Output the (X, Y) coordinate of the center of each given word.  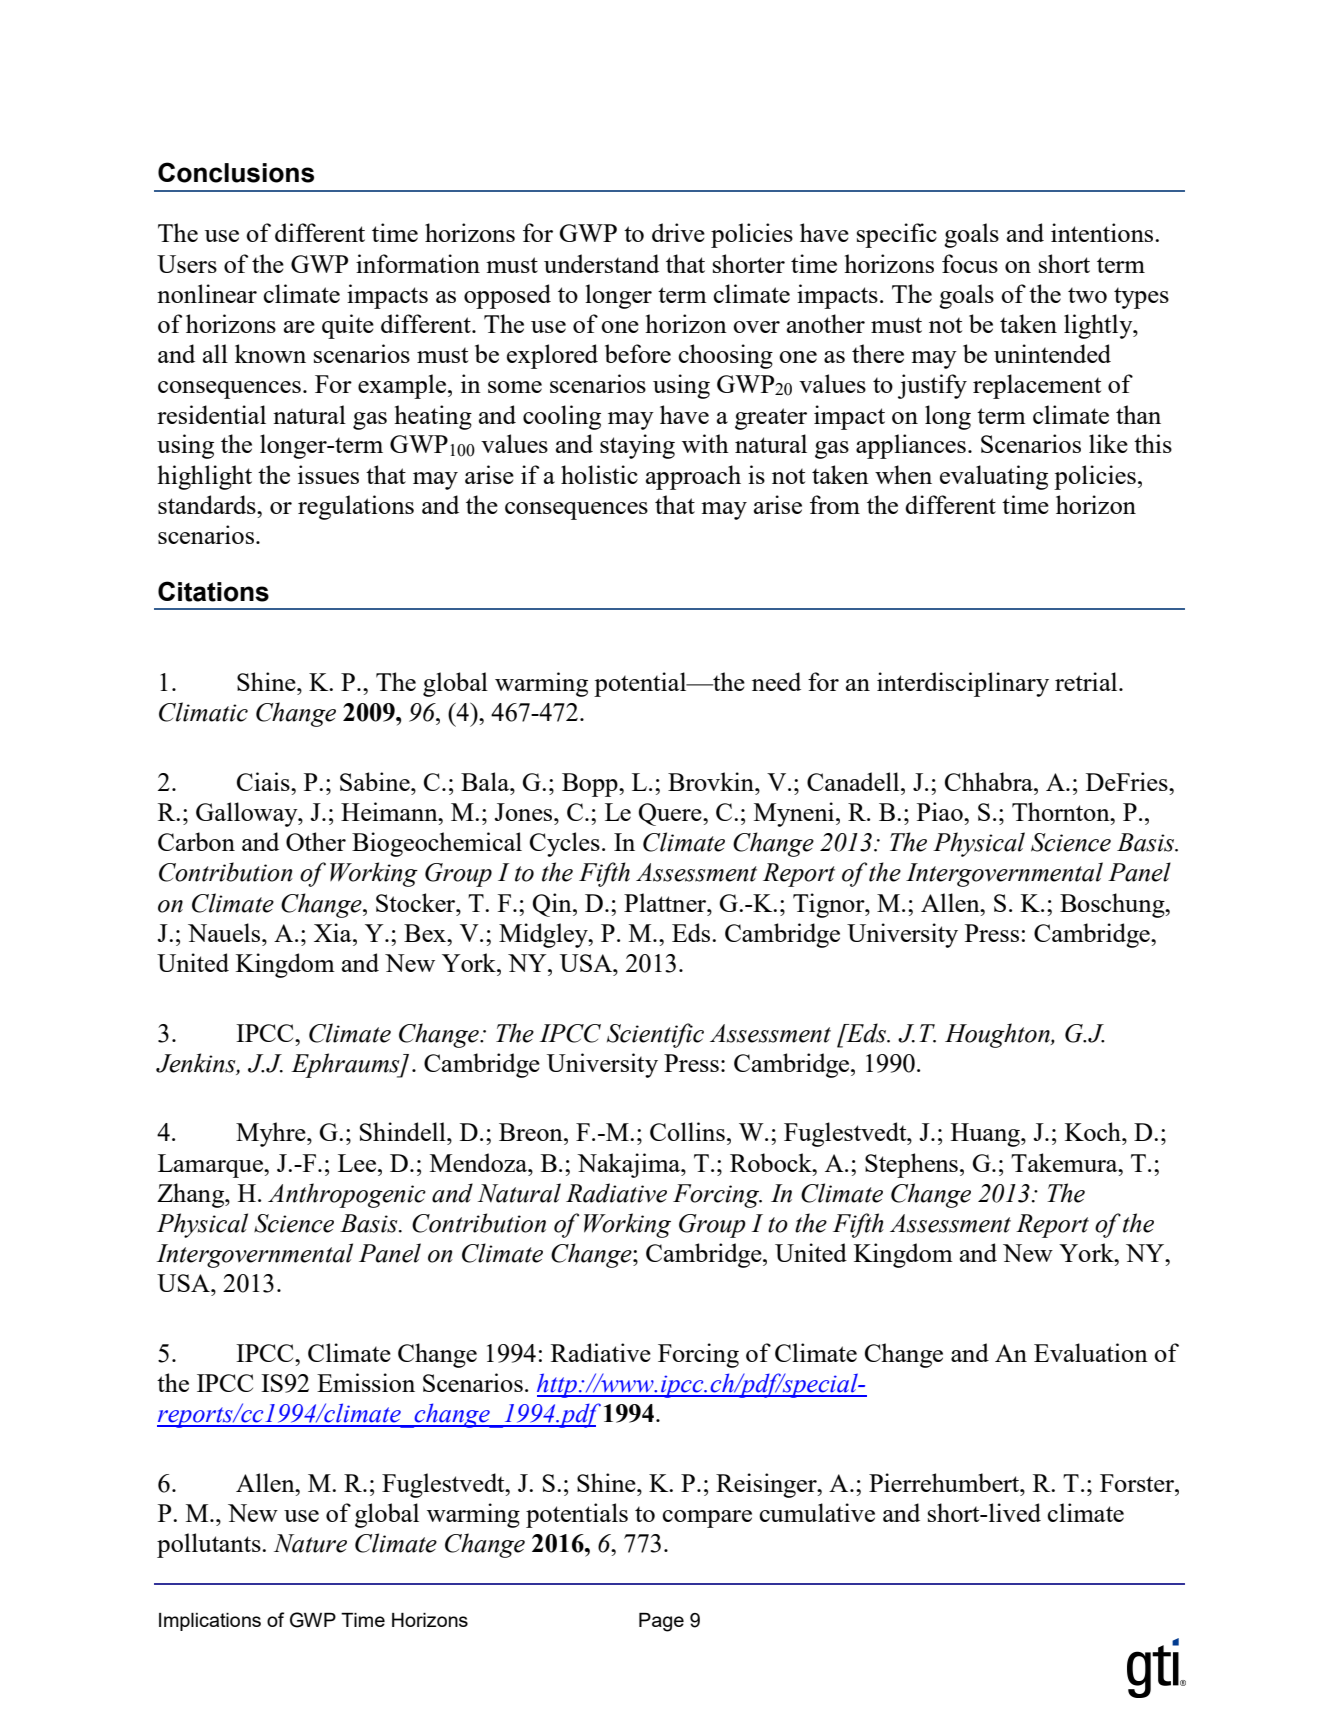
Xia (334, 932)
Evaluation (1091, 1352)
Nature (310, 1543)
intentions (1103, 232)
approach (693, 477)
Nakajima (630, 1165)
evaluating (994, 477)
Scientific (655, 1035)
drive (678, 232)
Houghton (998, 1035)
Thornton (1062, 811)
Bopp (591, 785)
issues (328, 474)
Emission (366, 1382)
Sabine (376, 781)
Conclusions (236, 172)
